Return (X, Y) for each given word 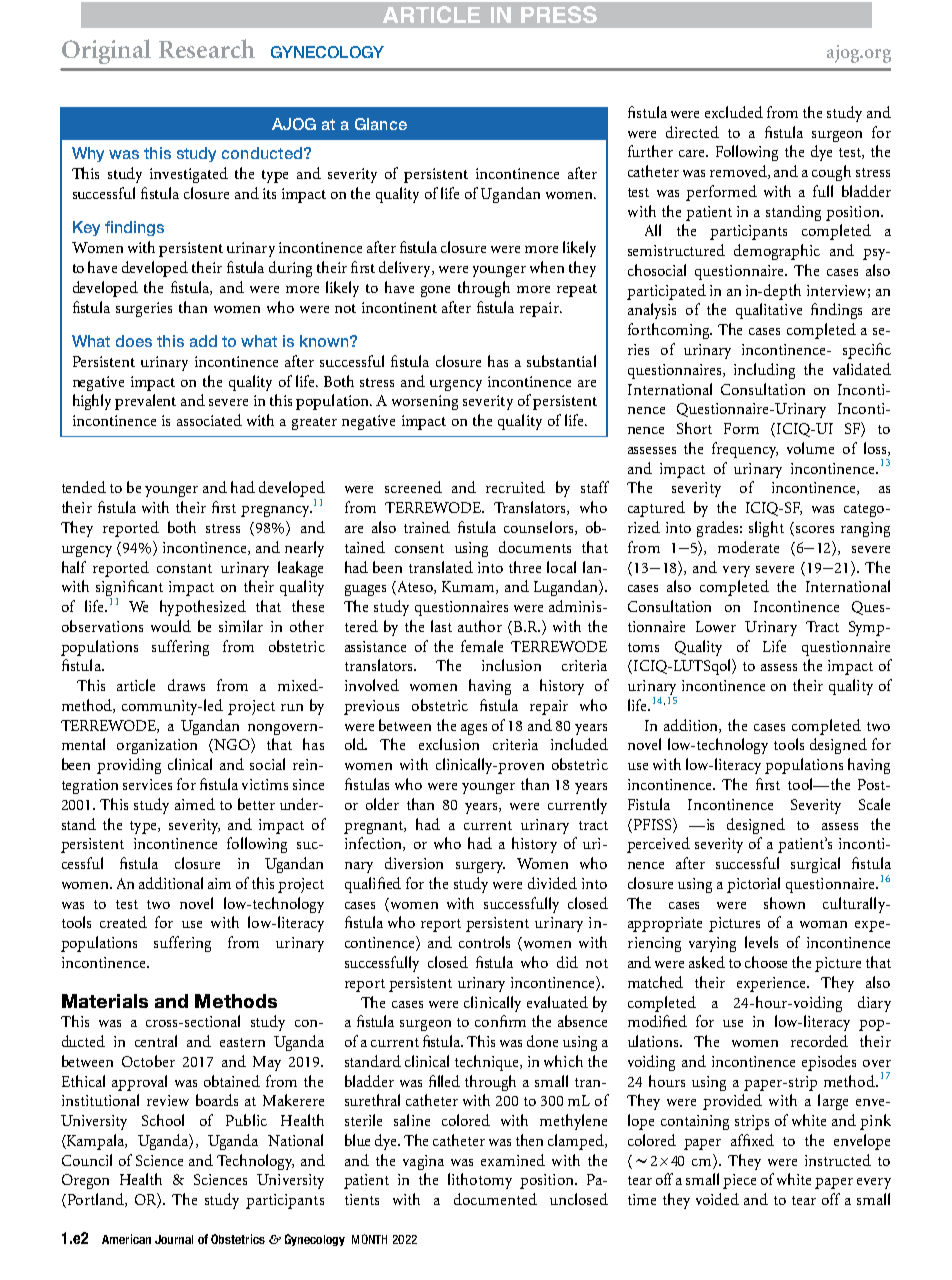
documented (495, 1199)
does (134, 341)
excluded (734, 112)
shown (784, 903)
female (482, 646)
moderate (748, 547)
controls (484, 942)
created (123, 922)
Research (207, 48)
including (764, 371)
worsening (425, 402)
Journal (174, 1239)
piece (739, 1181)
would (171, 626)
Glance (381, 124)
